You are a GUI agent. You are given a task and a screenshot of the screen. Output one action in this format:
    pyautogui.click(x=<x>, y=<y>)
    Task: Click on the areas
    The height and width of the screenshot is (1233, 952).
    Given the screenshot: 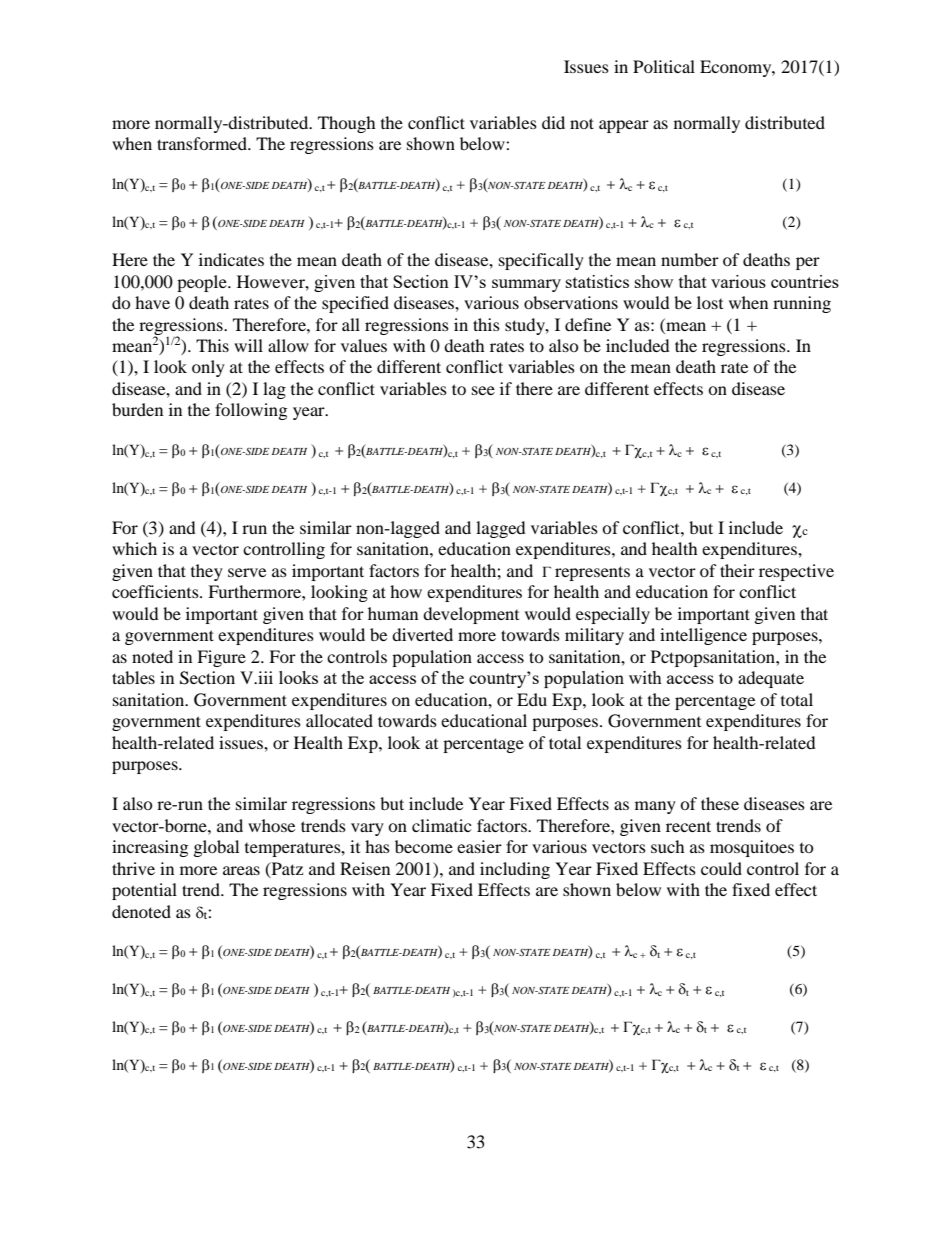 What is the action you would take?
    pyautogui.click(x=241, y=870)
